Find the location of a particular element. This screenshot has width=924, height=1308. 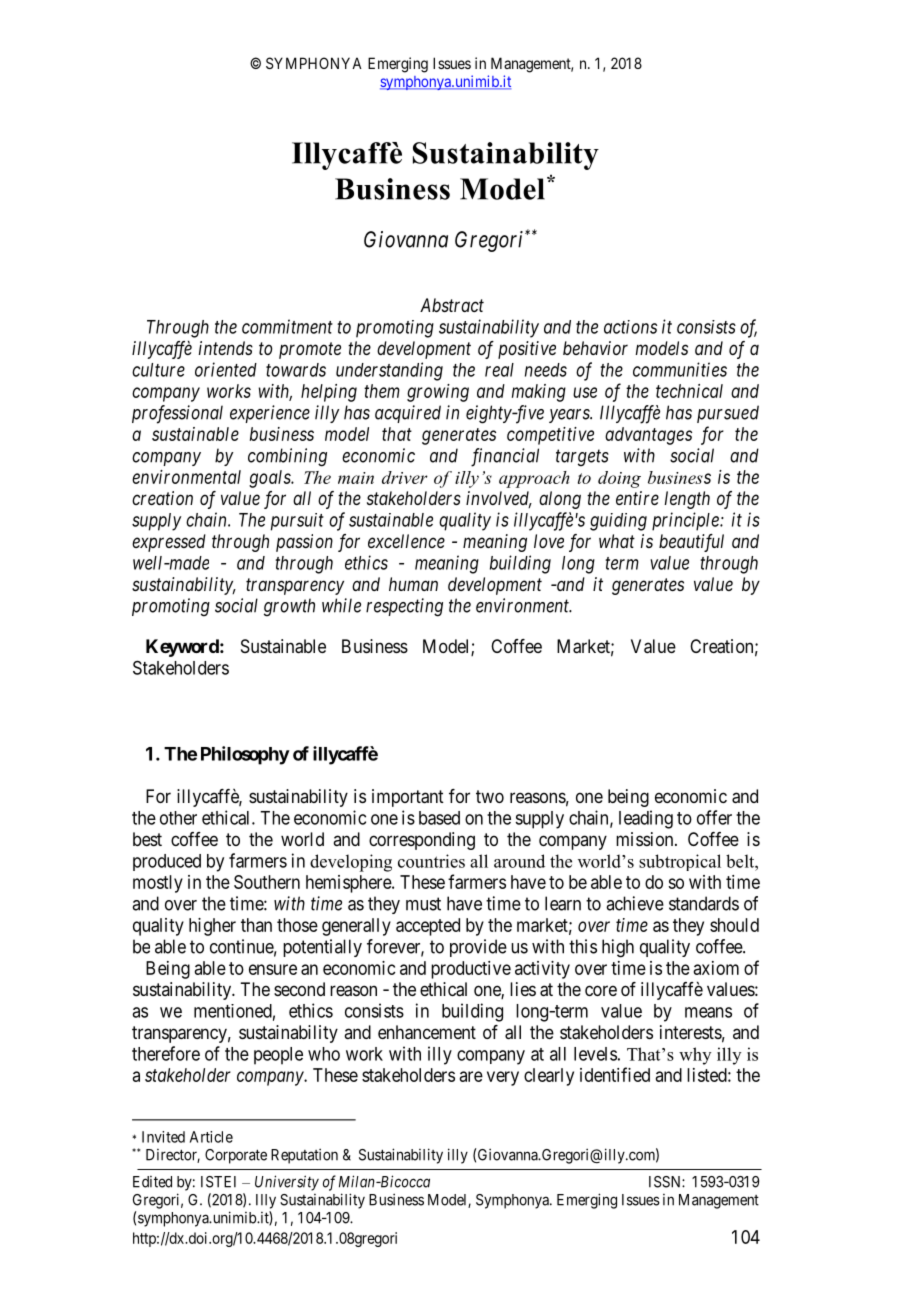

actions is located at coordinates (630, 327).
